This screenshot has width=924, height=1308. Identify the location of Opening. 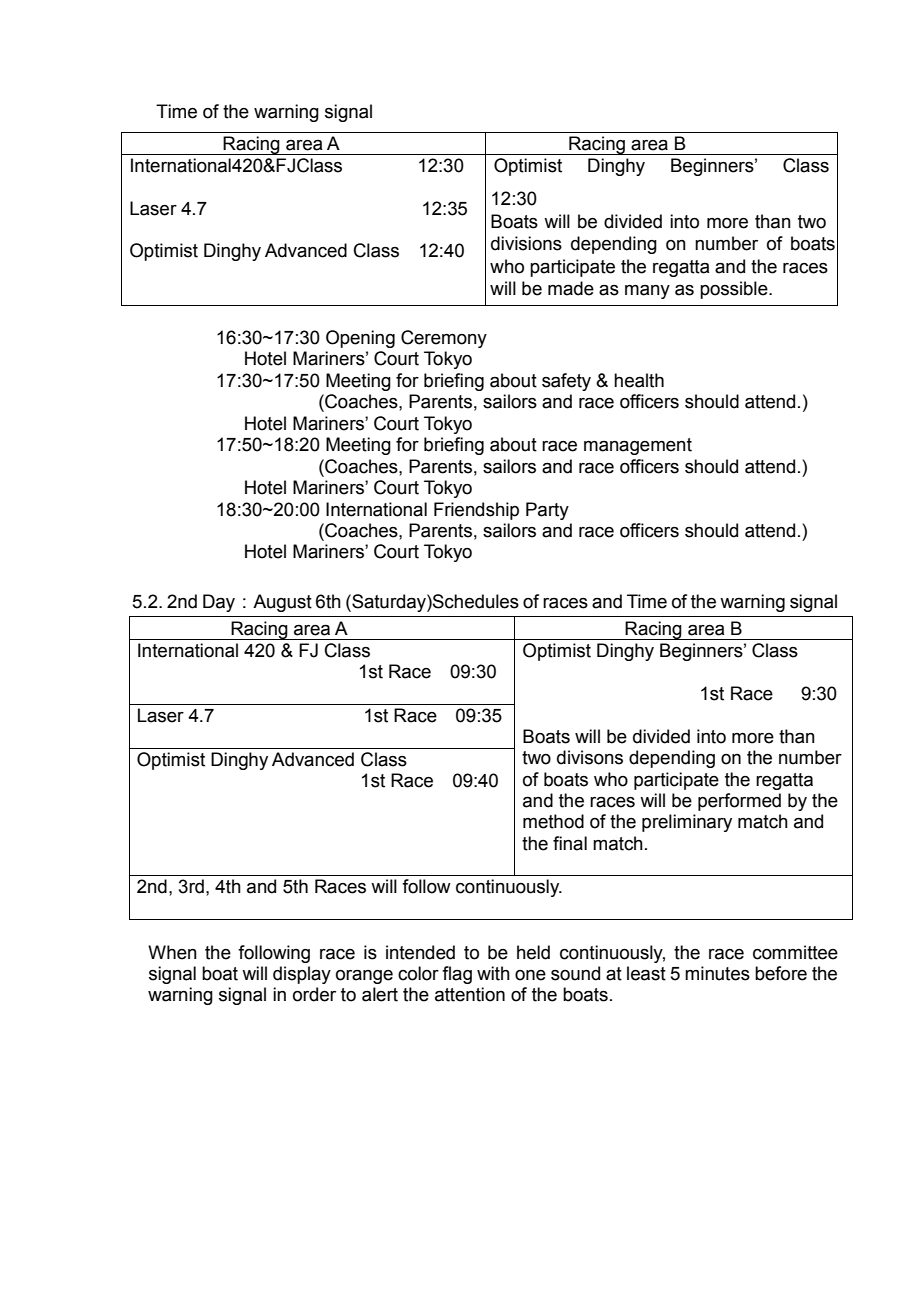
(360, 339).
